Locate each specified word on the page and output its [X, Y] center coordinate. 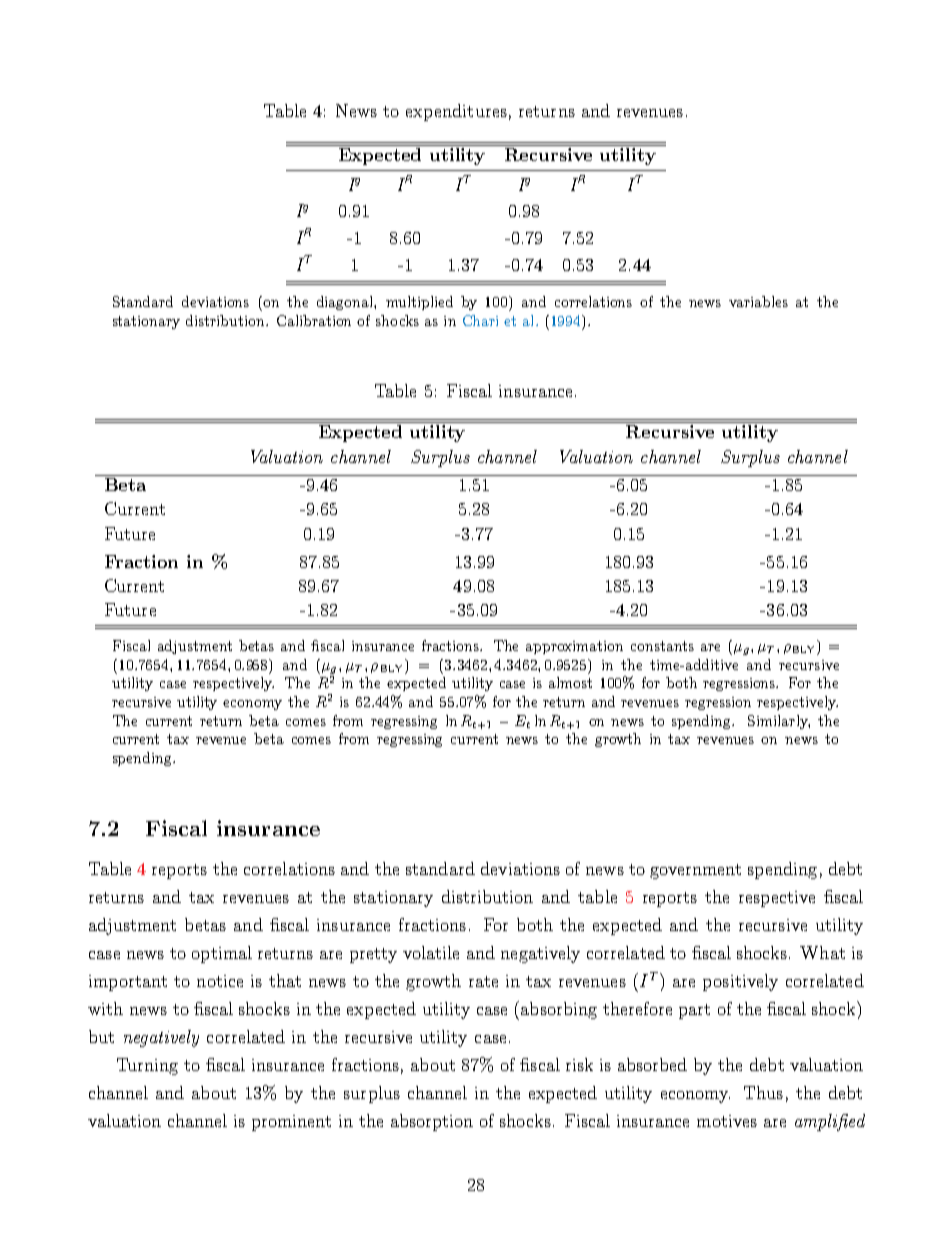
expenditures [456, 112]
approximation [574, 647]
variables [758, 301]
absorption [432, 1122]
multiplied [419, 303]
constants [662, 646]
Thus [763, 1092]
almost [570, 682]
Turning [147, 1066]
